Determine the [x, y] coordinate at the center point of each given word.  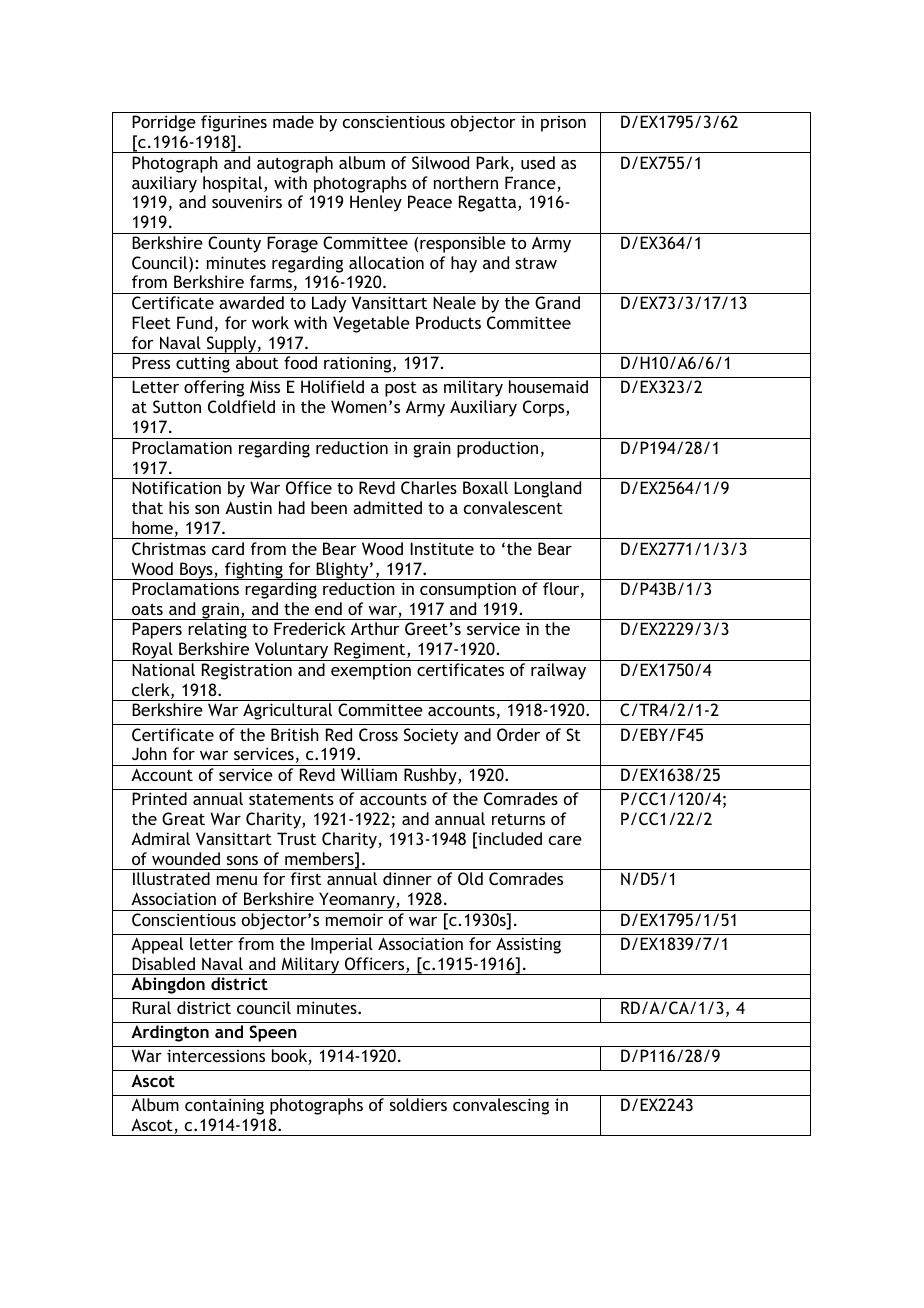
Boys [196, 571]
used [538, 162]
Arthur [375, 628]
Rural [152, 1007]
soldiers [418, 1104]
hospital [234, 184]
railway [558, 671]
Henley [376, 203]
